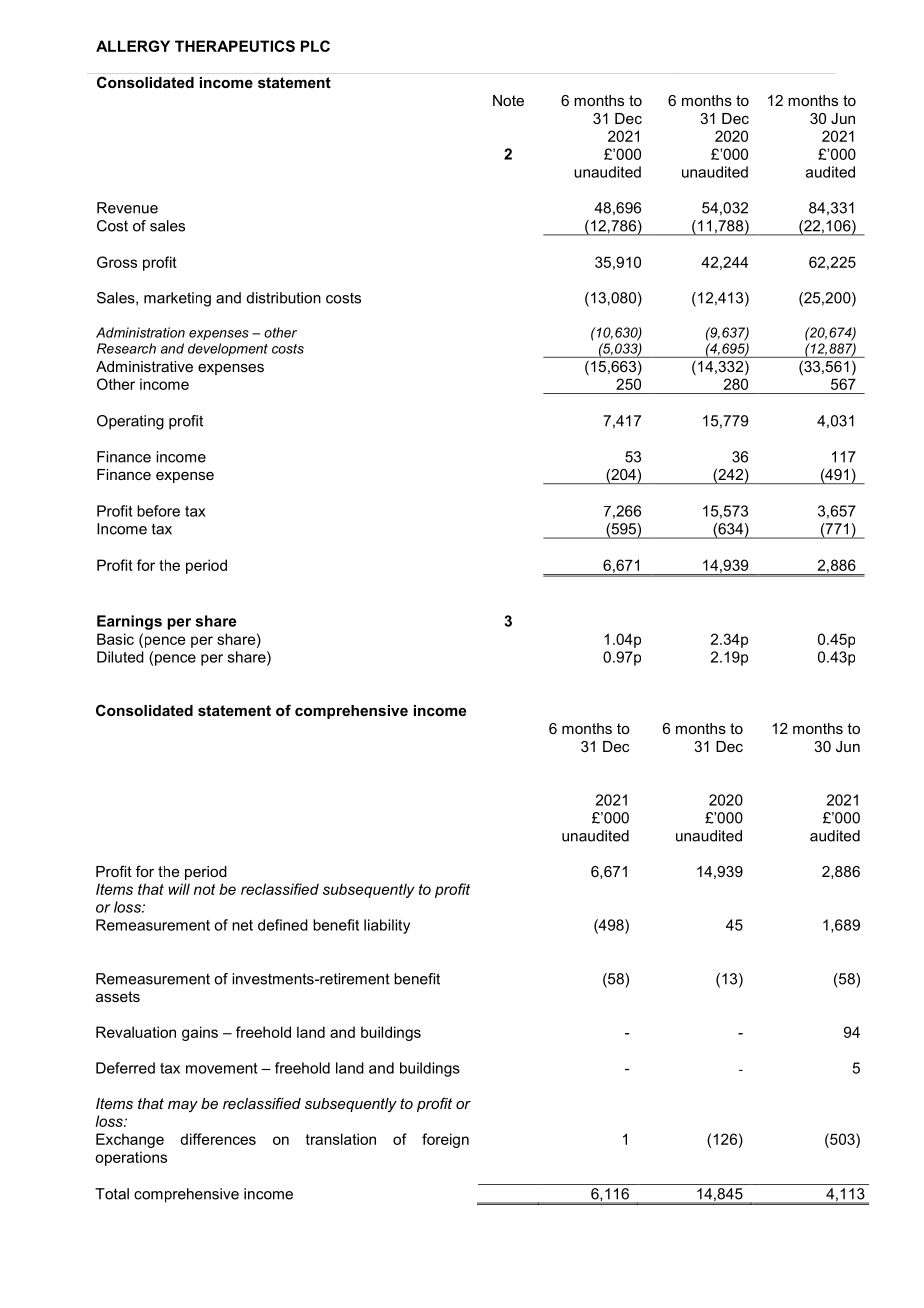 The width and height of the screenshot is (924, 1308). I want to click on will, so click(179, 889).
